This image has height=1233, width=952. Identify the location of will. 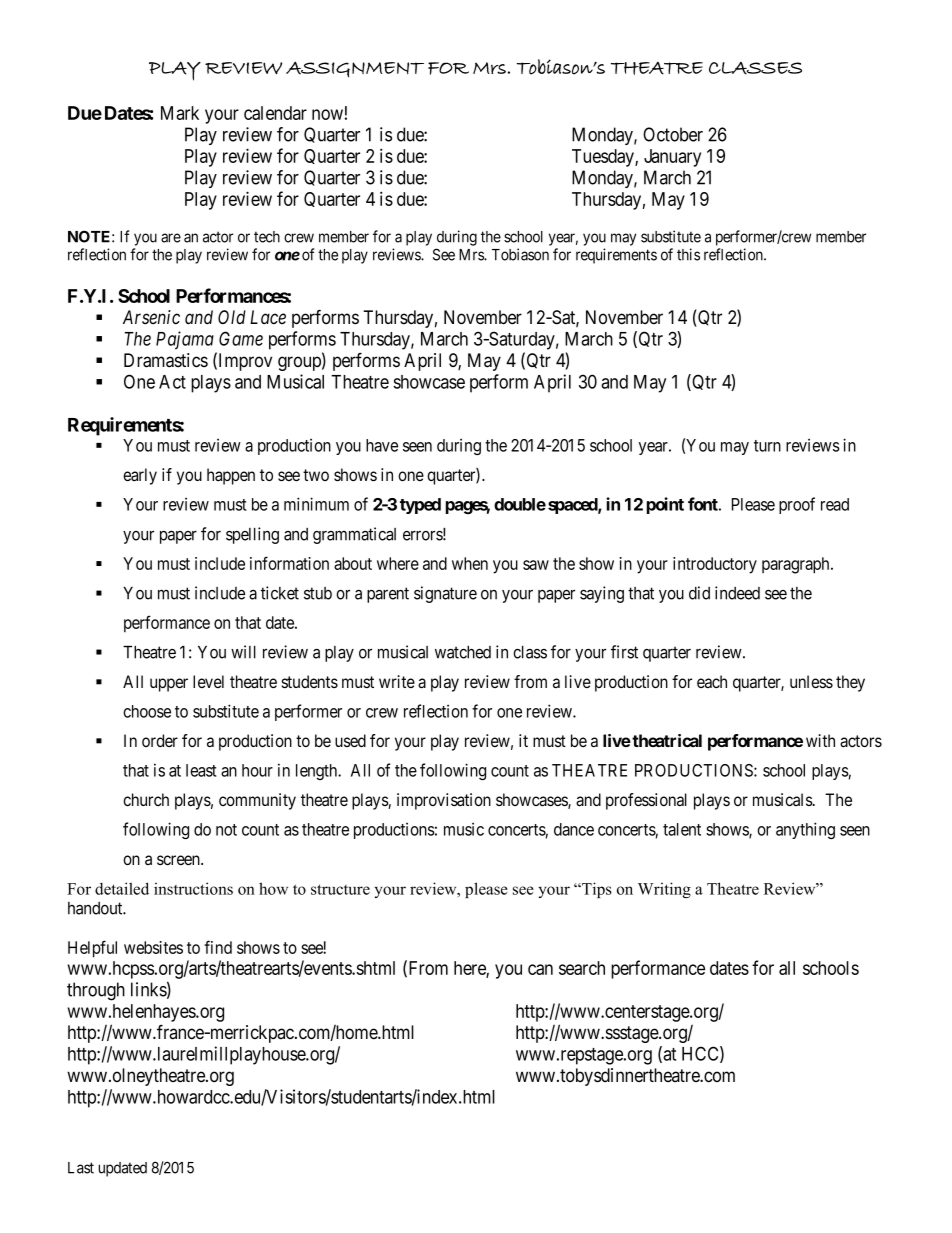
(243, 652).
